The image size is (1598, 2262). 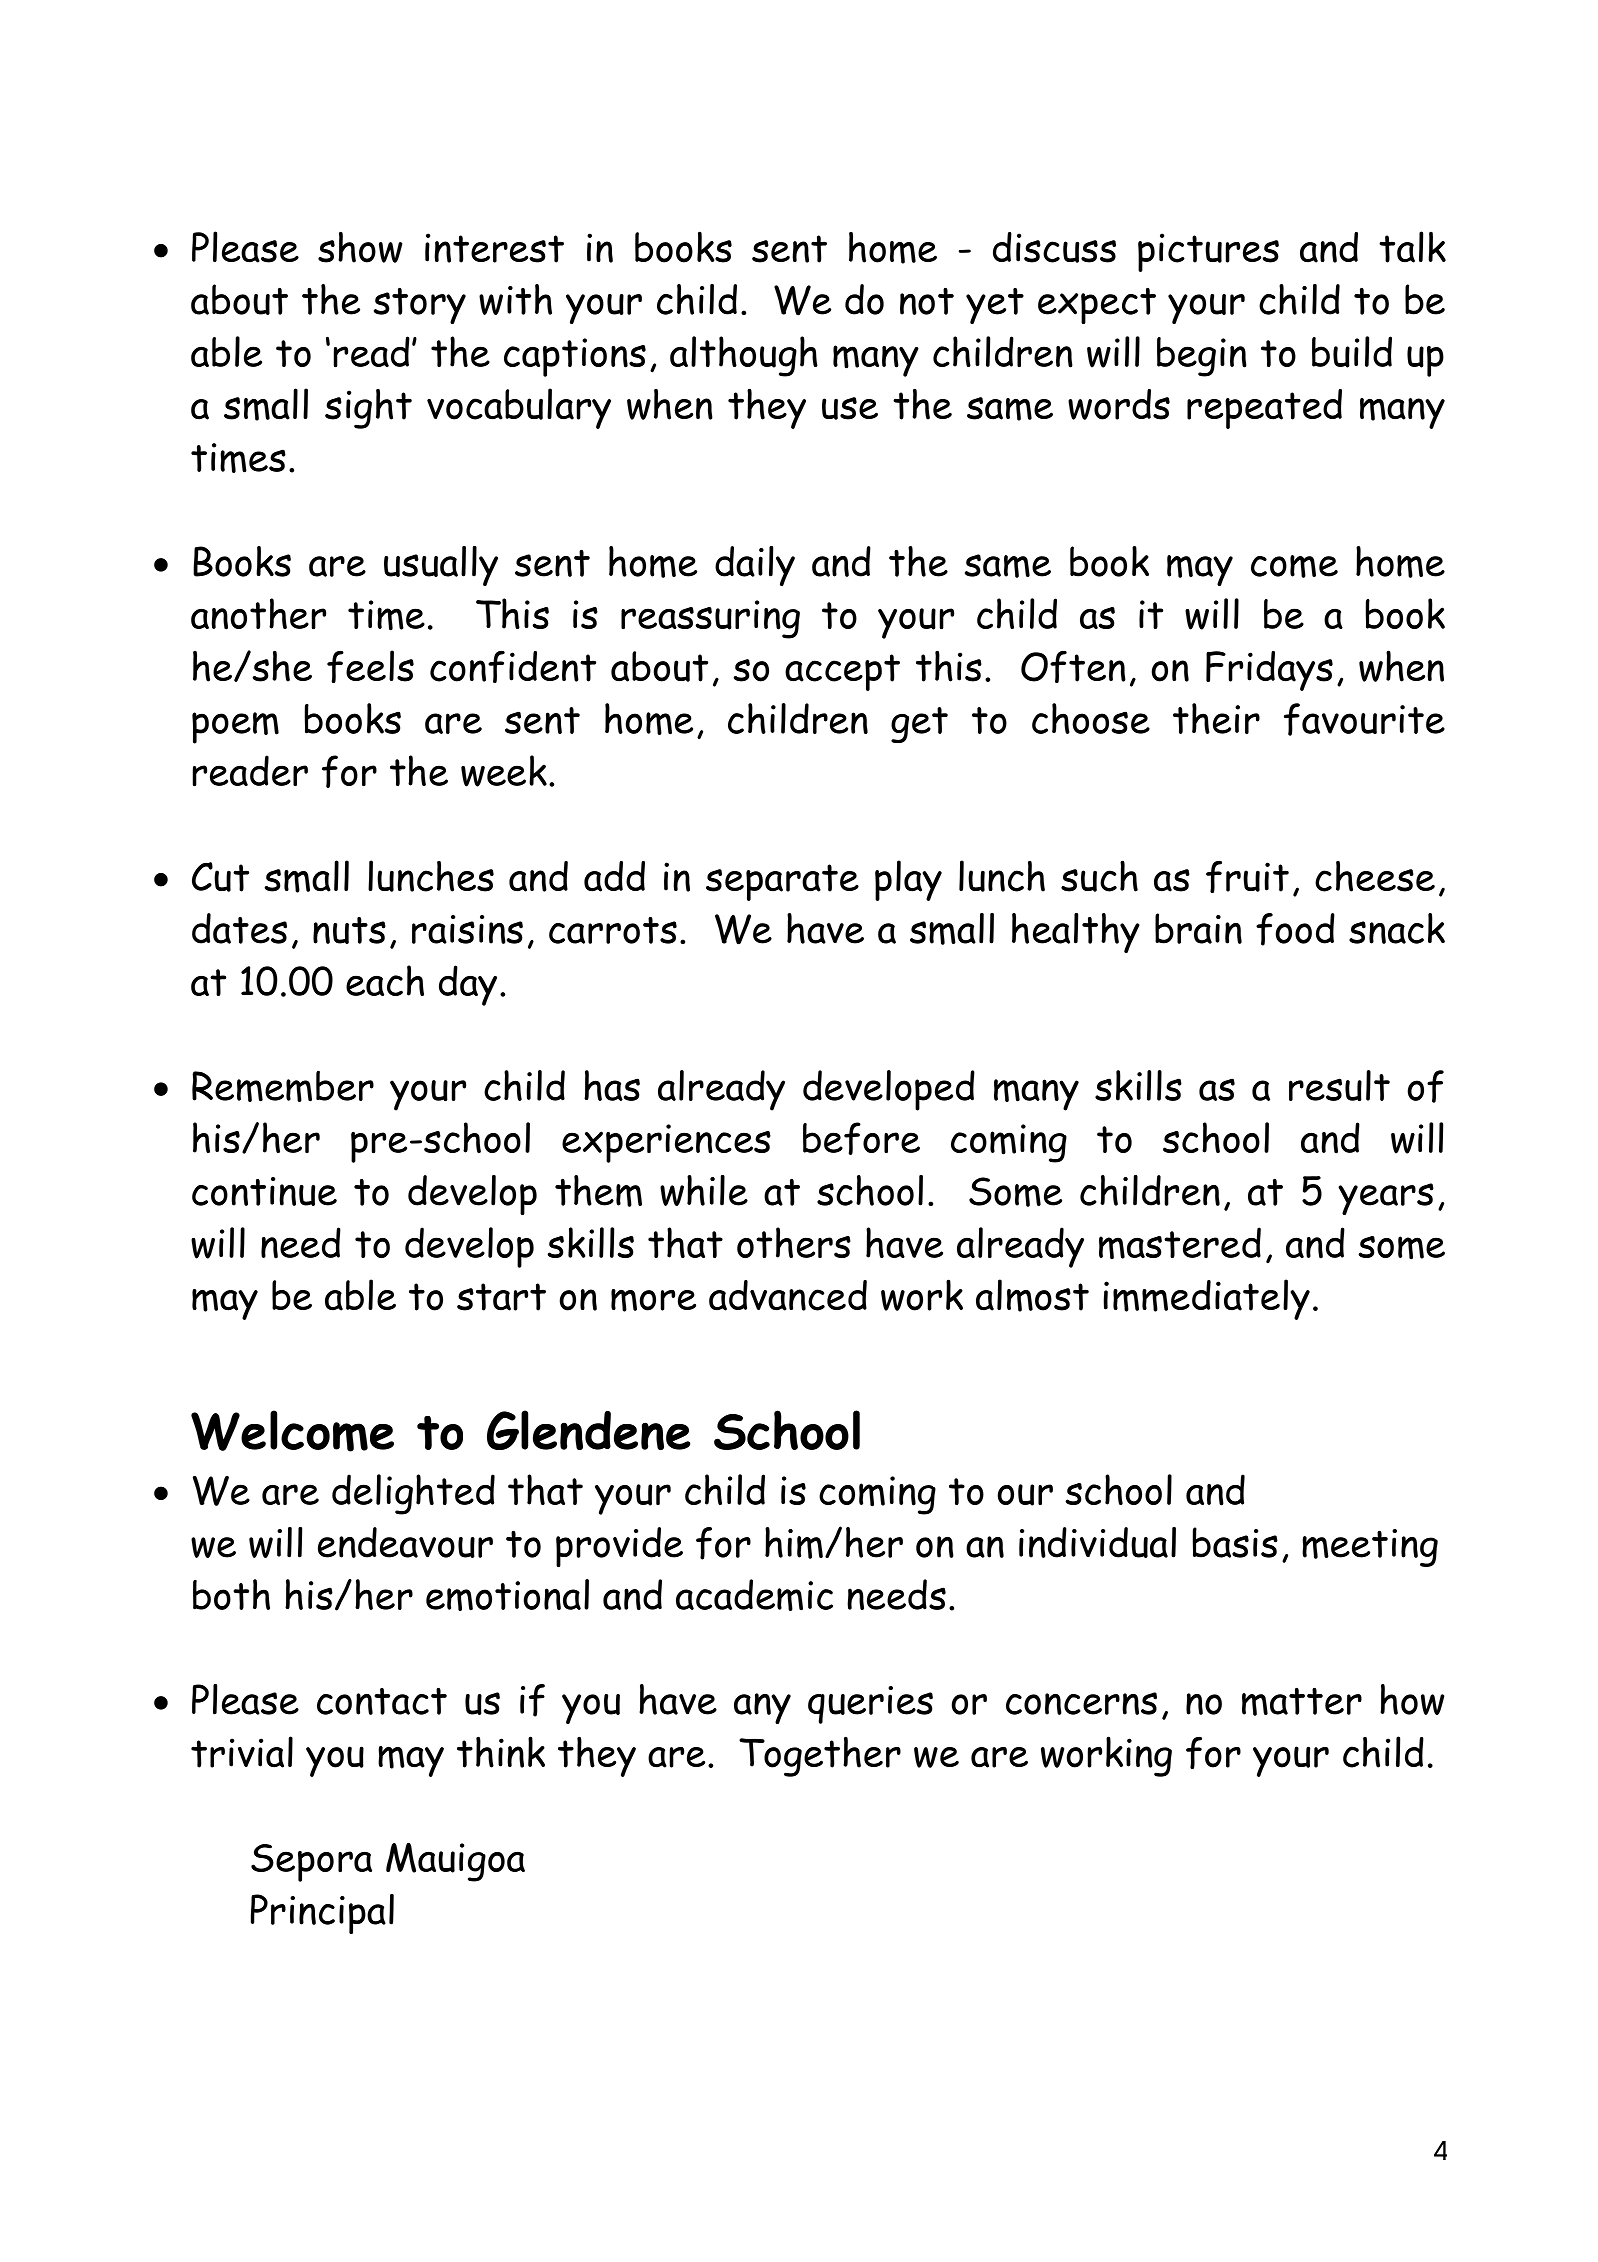 I want to click on immediately, so click(x=1206, y=1299).
